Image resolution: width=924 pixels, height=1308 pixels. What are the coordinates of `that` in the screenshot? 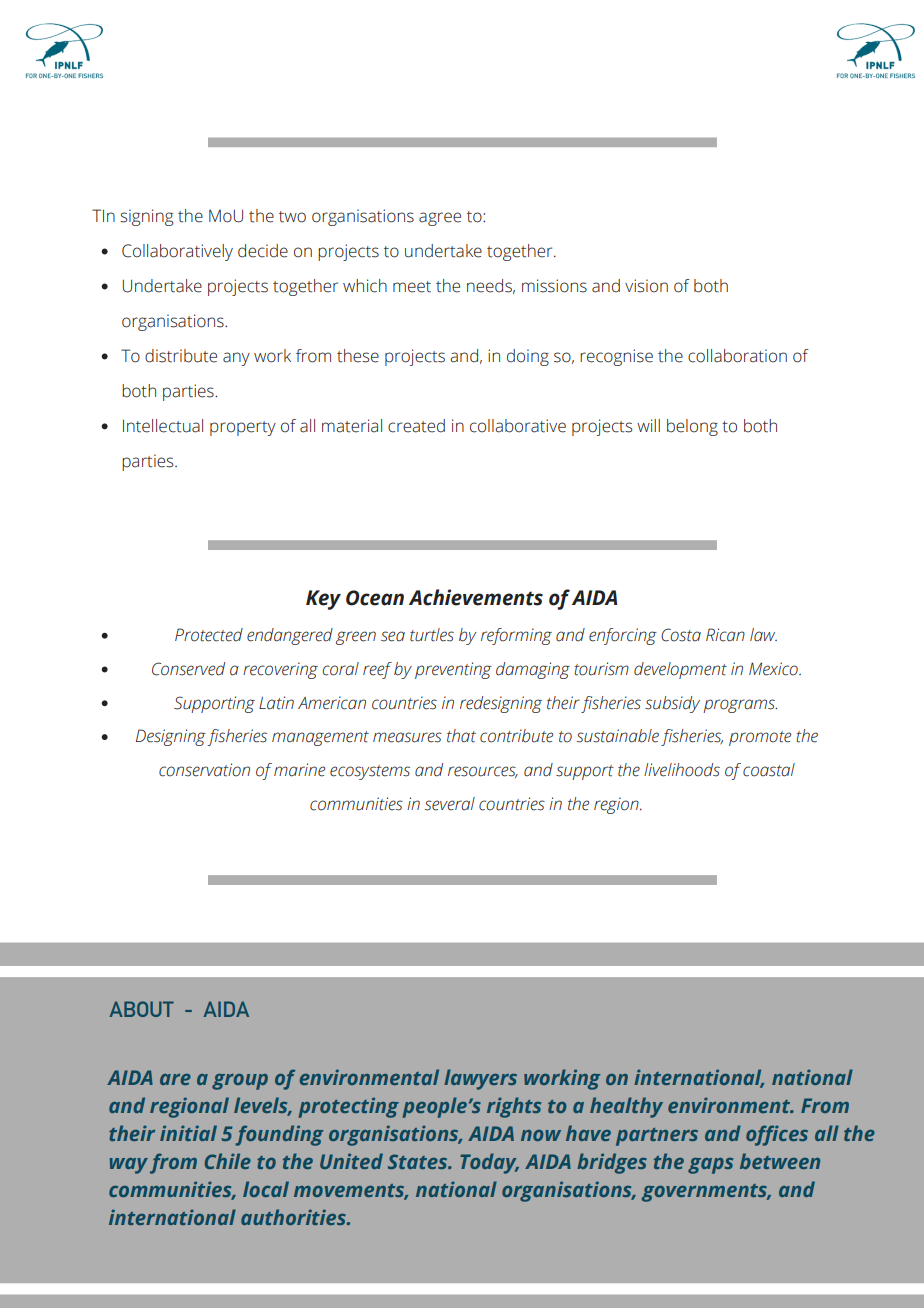 It's located at (461, 736).
